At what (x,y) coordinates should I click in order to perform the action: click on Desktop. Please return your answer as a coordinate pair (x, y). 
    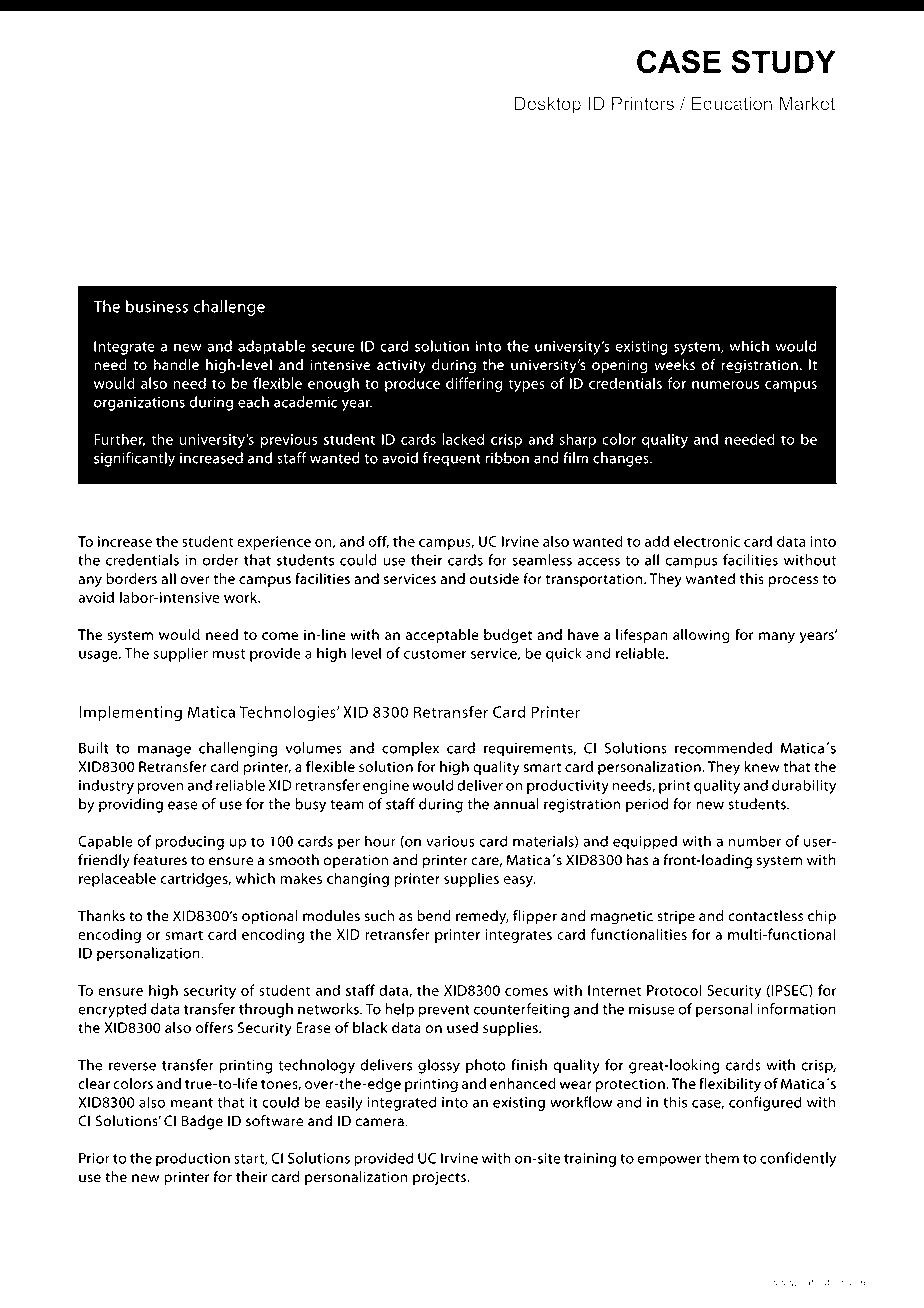
    Looking at the image, I should click on (548, 105).
